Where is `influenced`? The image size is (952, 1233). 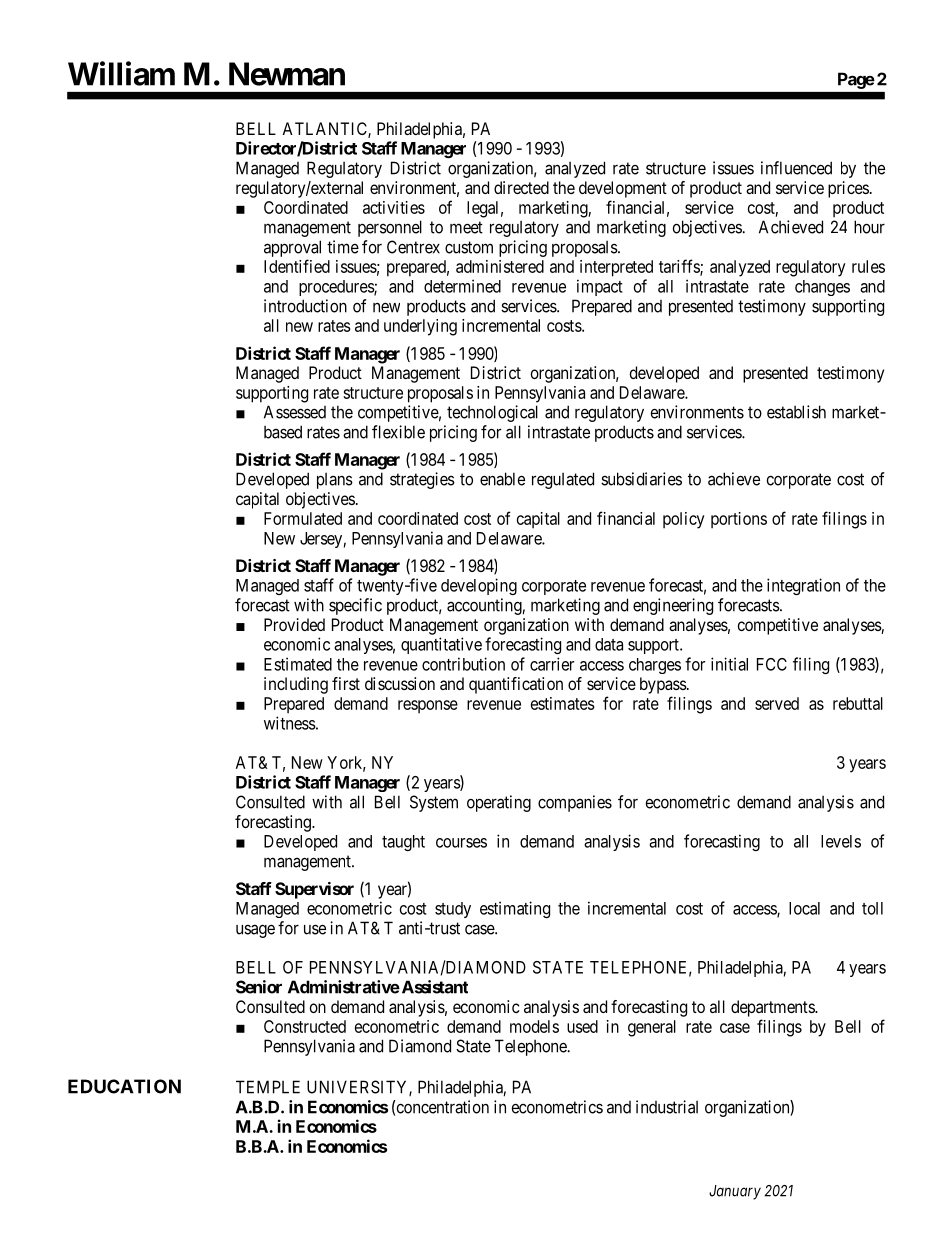
influenced is located at coordinates (796, 168).
